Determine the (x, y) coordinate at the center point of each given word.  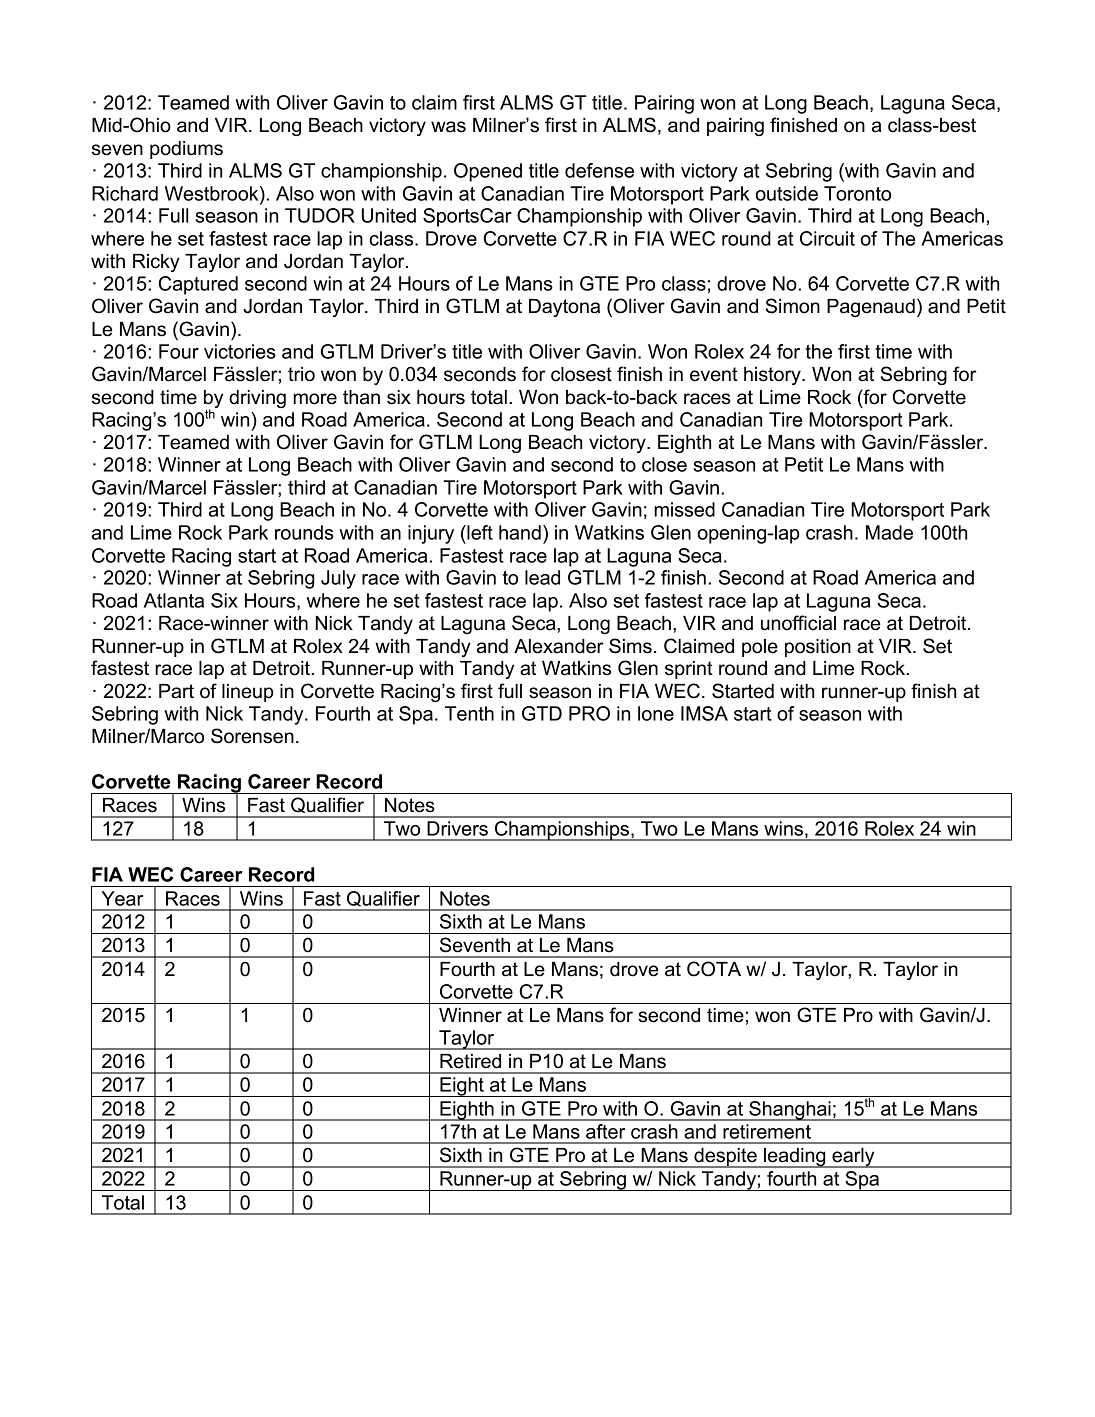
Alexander (559, 646)
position (818, 648)
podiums (186, 150)
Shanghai (790, 1111)
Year (122, 898)
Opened (488, 172)
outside (787, 193)
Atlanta (174, 600)
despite (725, 1158)
